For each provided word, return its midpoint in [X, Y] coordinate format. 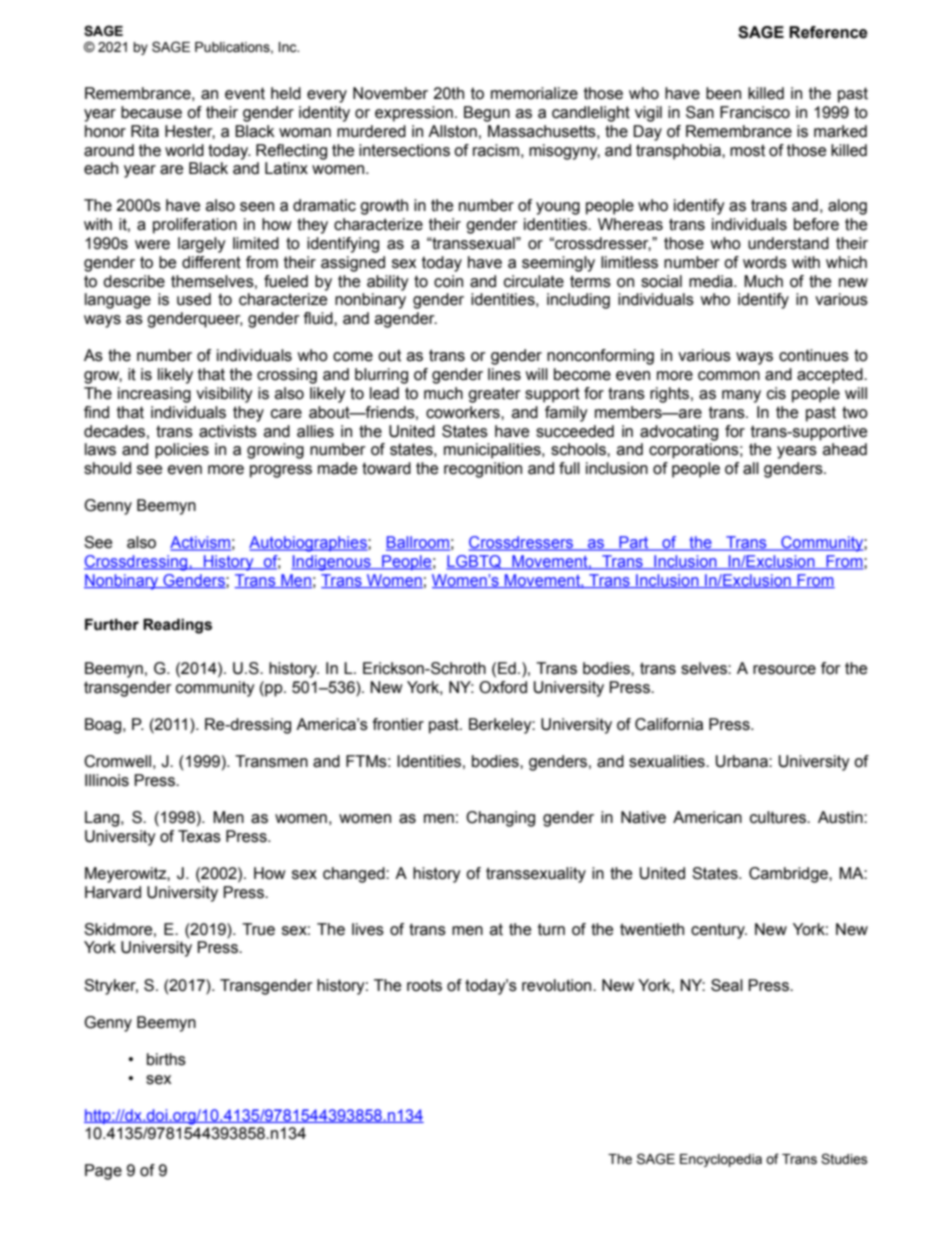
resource [784, 670]
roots [424, 985]
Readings [177, 626]
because [151, 112]
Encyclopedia [721, 1160]
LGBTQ [475, 562]
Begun [487, 114]
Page [103, 1172]
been [723, 93]
